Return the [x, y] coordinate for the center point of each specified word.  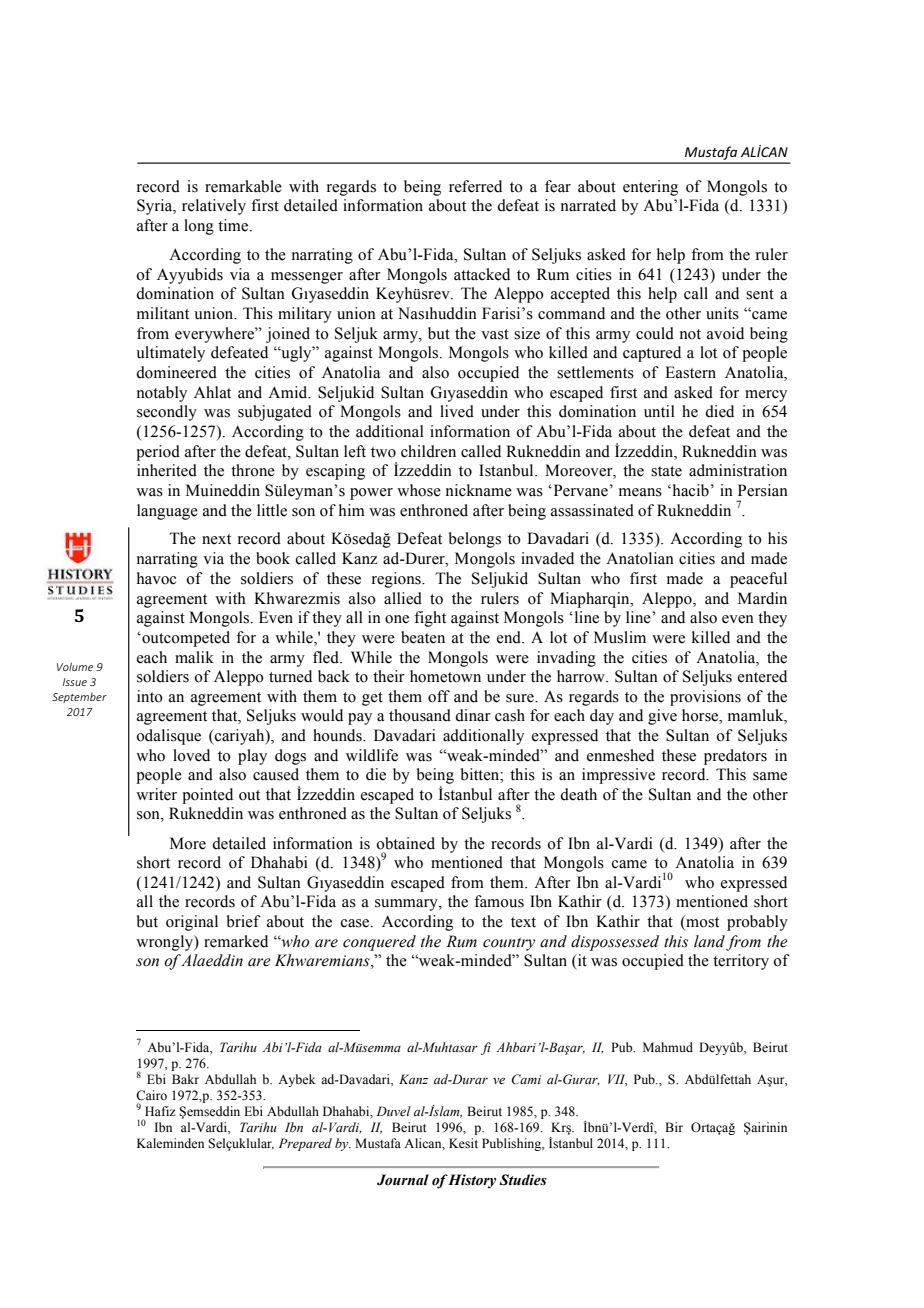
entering [650, 188]
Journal [403, 1180]
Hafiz [160, 1111]
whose [419, 490]
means [640, 492]
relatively [214, 207]
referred [475, 186]
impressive [618, 776]
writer [156, 794]
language [167, 512]
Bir [674, 1127]
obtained [405, 843]
